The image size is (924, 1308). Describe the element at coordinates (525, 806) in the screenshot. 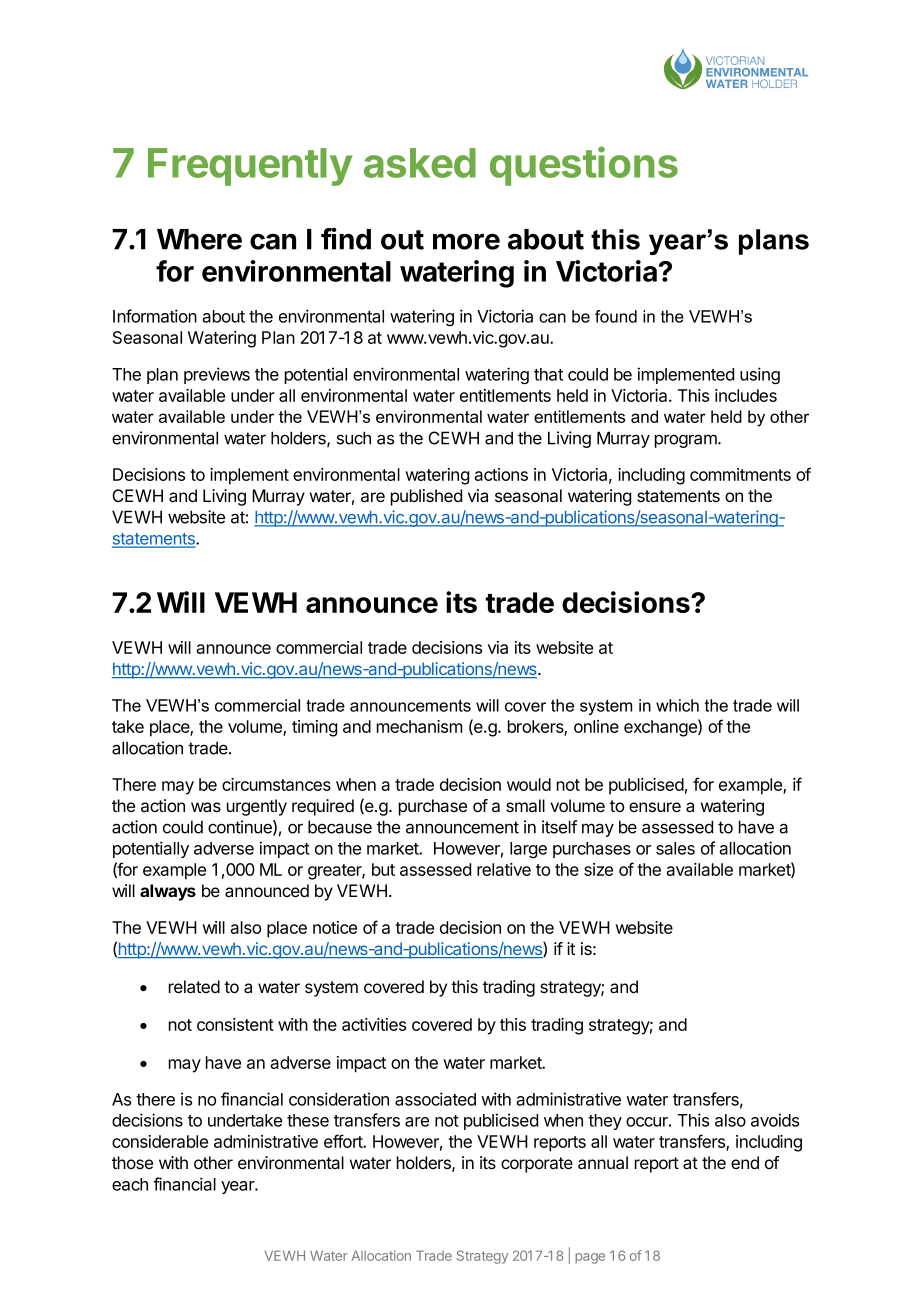

I see `small` at that location.
